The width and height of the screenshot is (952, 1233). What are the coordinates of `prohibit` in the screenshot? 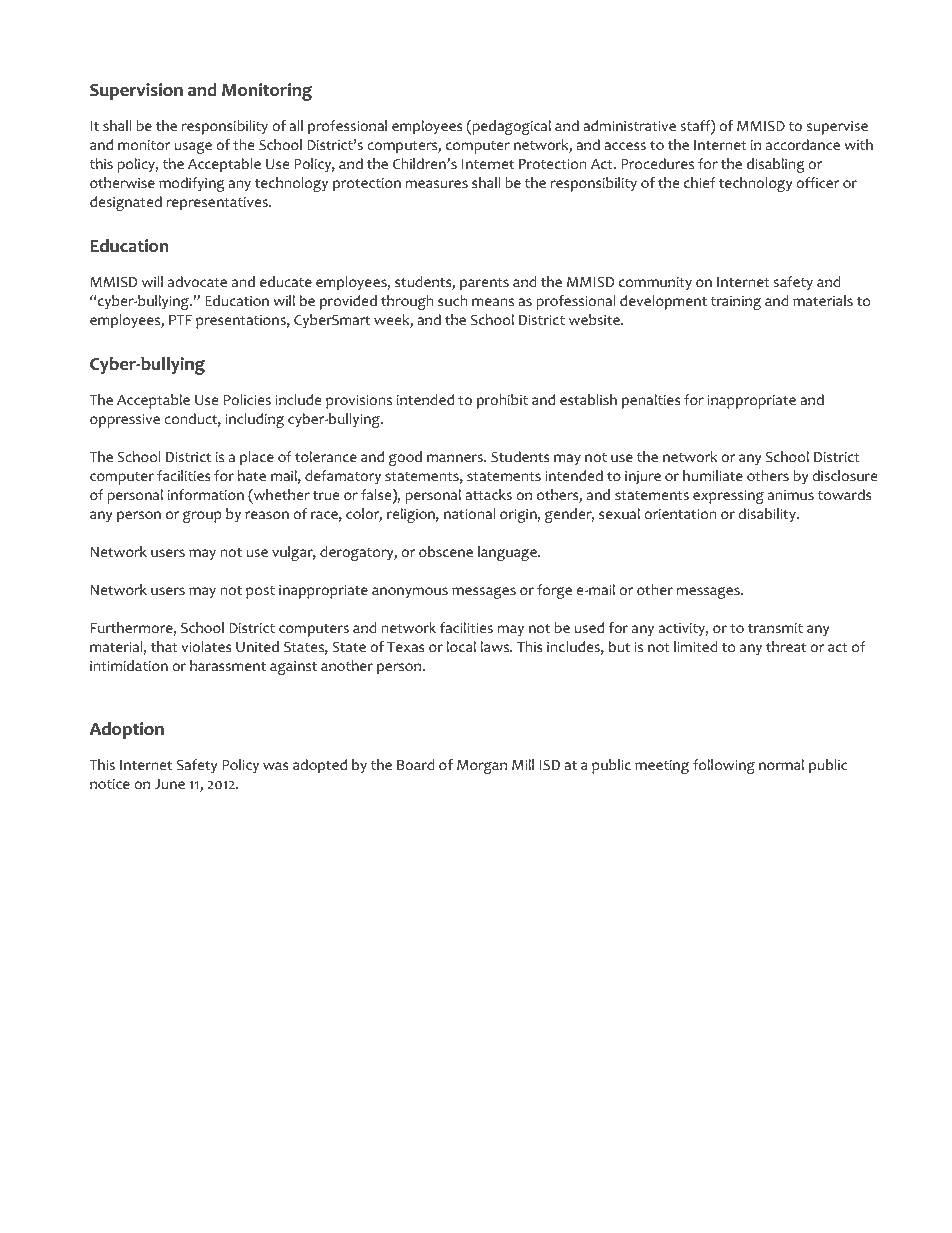 It's located at (502, 401).
